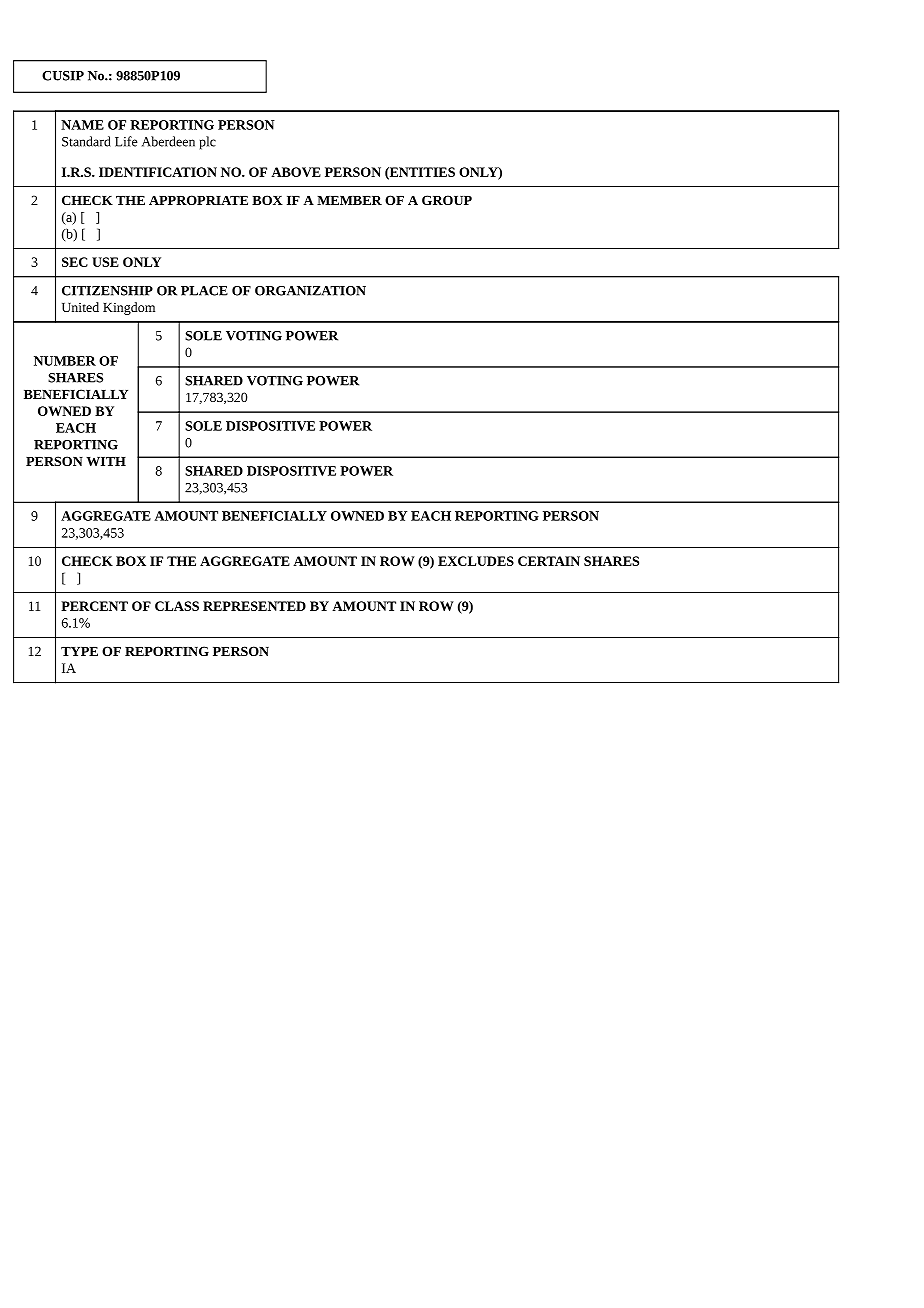 The image size is (924, 1308). Describe the element at coordinates (79, 651) in the image. I see `TYPE` at that location.
